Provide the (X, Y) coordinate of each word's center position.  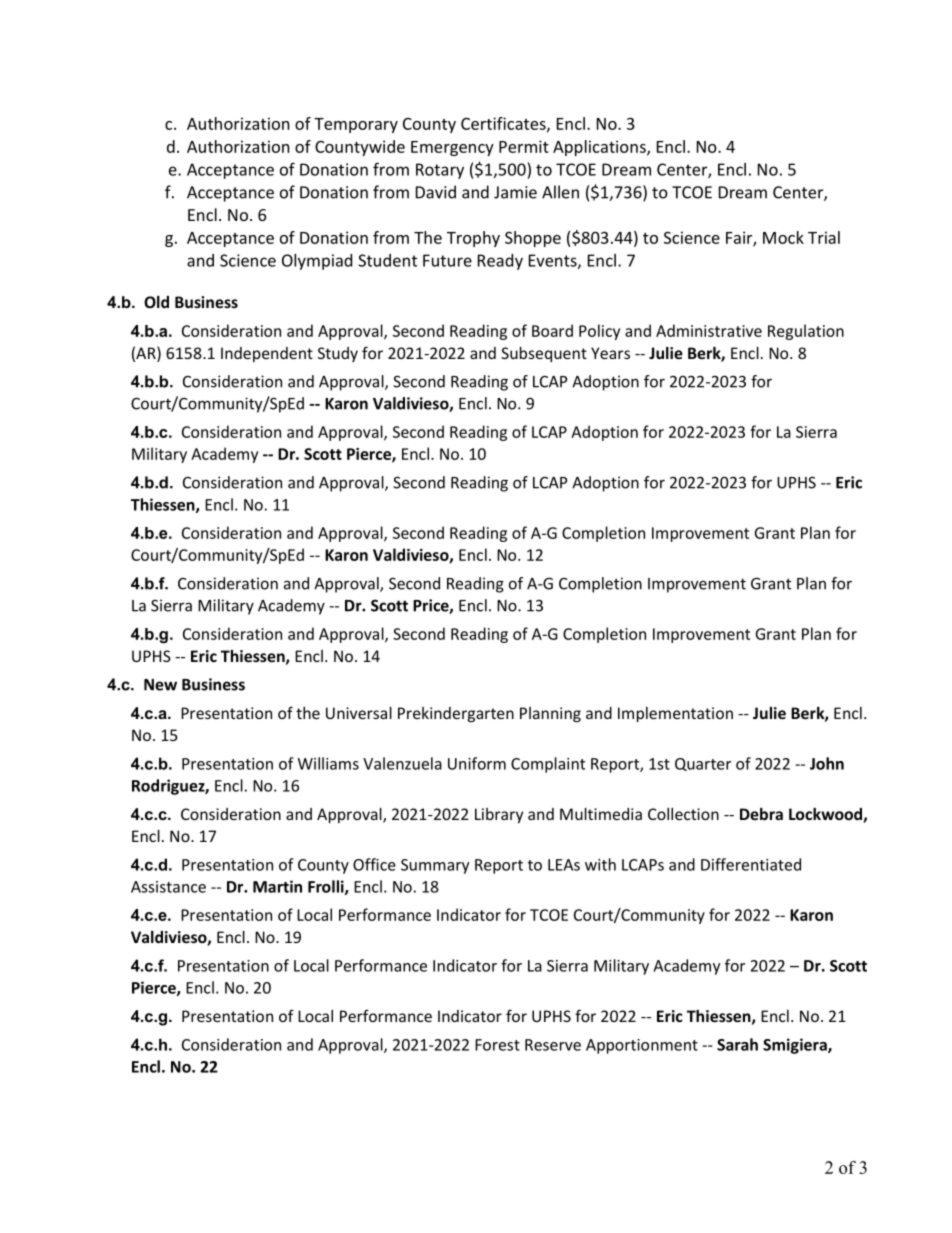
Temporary (356, 125)
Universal (359, 713)
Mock (783, 237)
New (160, 685)
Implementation (675, 714)
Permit (524, 146)
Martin (277, 886)
